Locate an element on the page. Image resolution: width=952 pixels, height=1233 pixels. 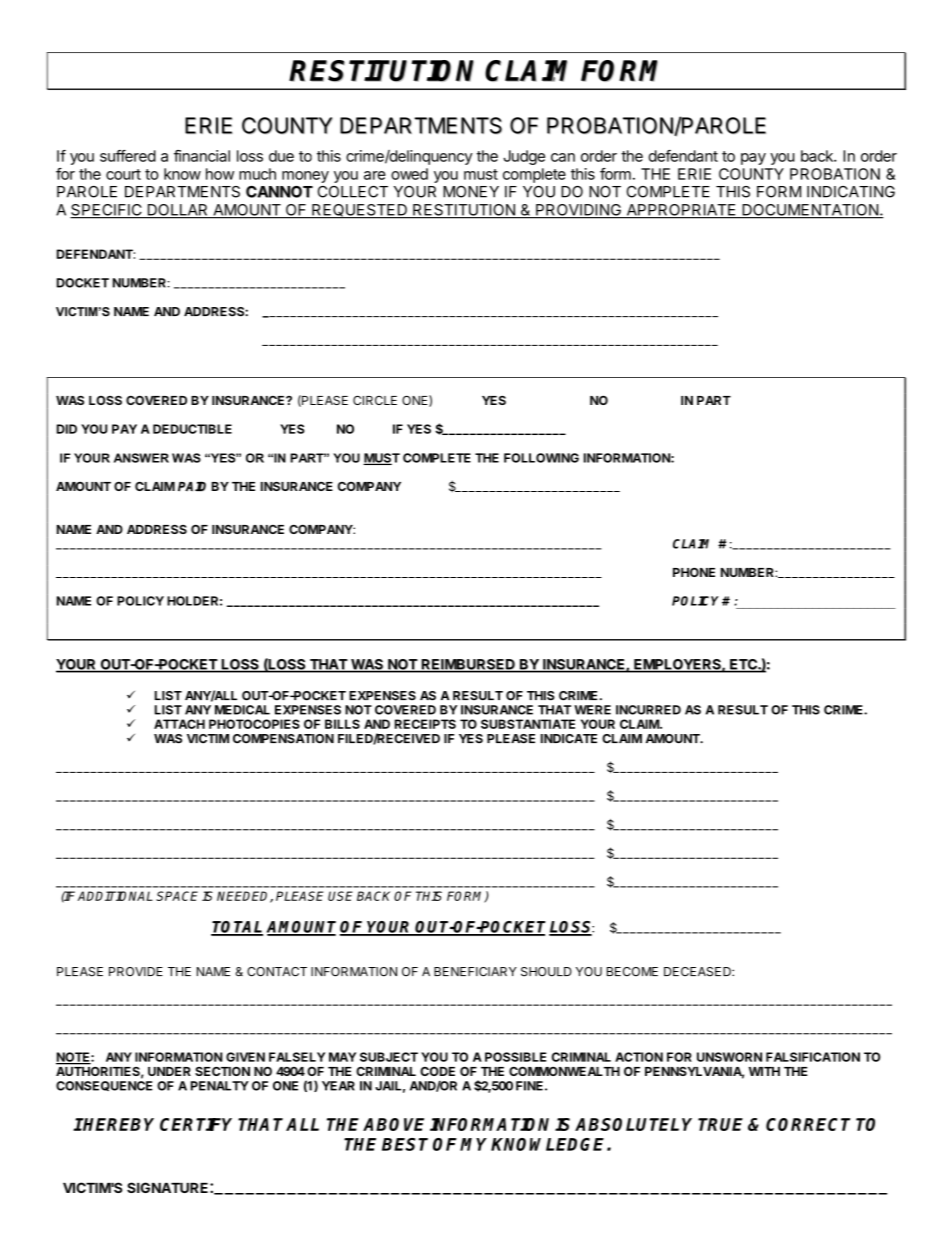
DOCUMENTATION is located at coordinates (810, 211).
